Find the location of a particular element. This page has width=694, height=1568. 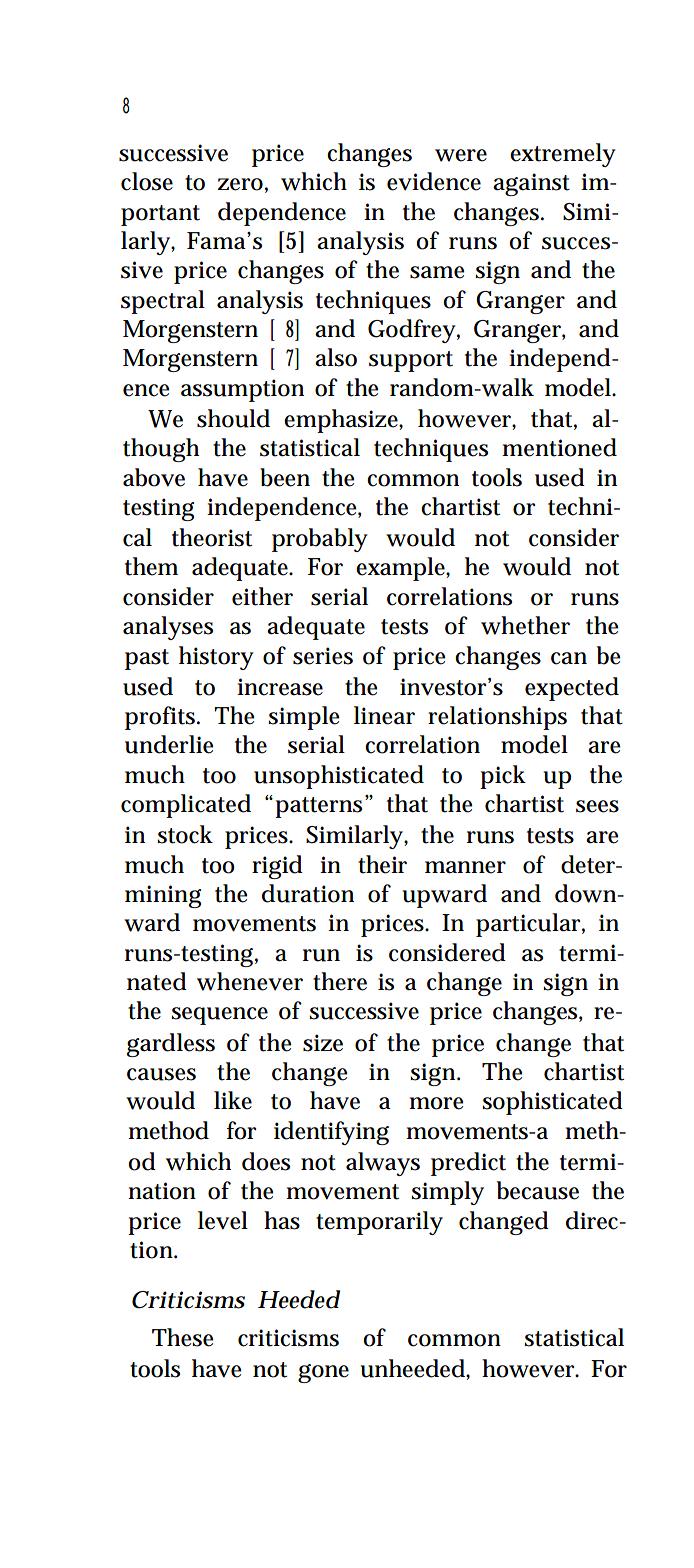

there is located at coordinates (340, 981).
